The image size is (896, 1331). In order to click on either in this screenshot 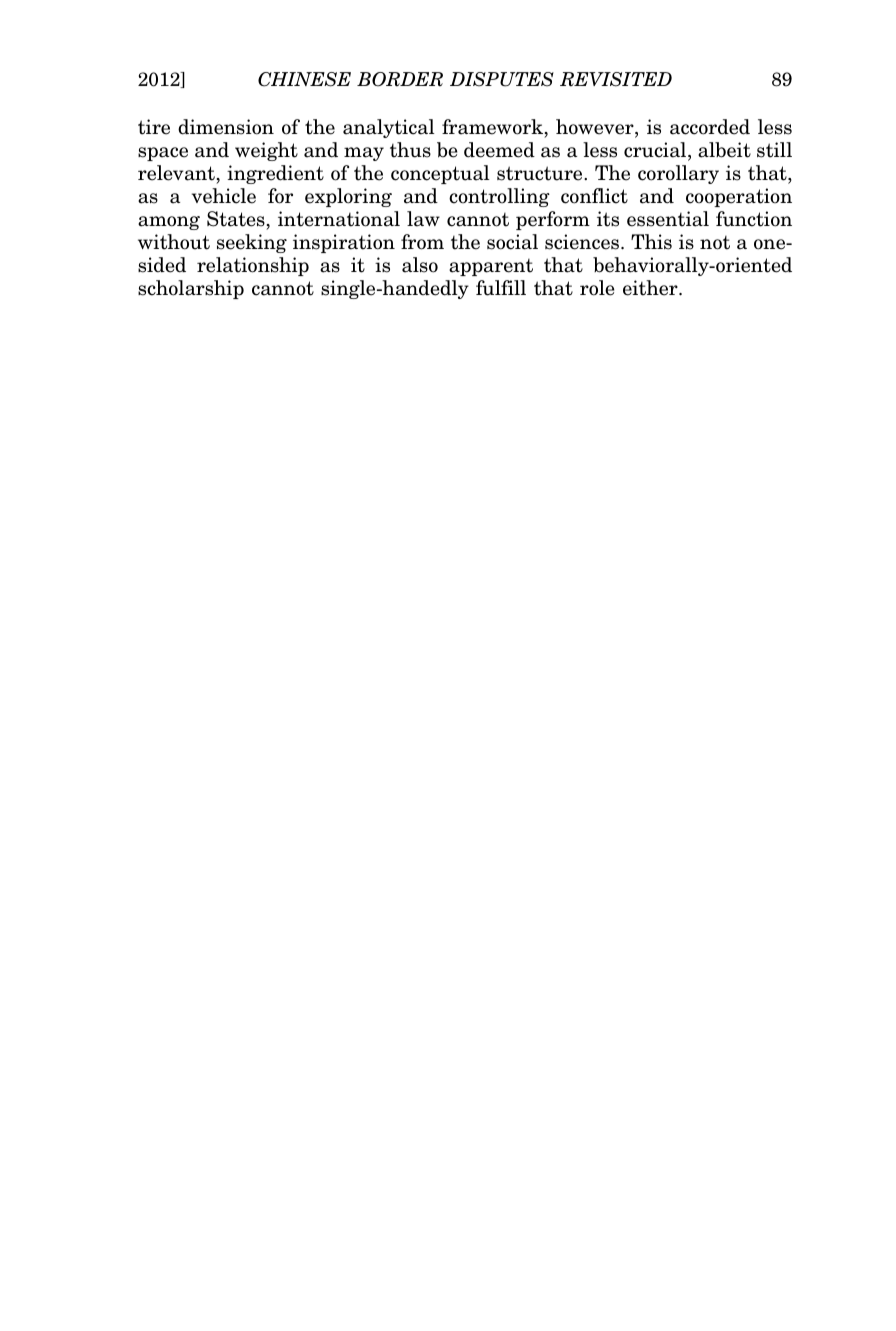, I will do `click(651, 288)`.
